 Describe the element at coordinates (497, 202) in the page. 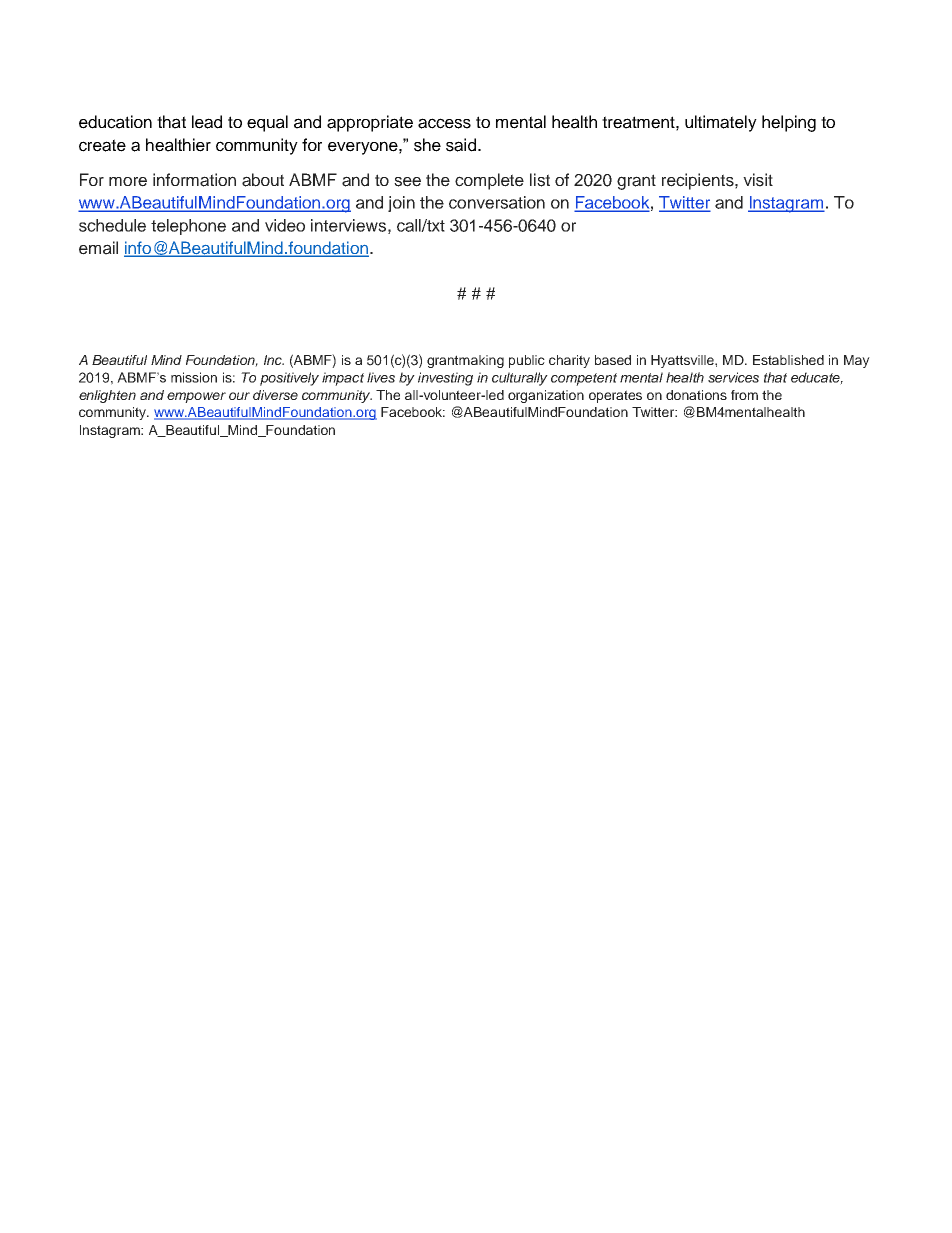

I see `conversation` at that location.
